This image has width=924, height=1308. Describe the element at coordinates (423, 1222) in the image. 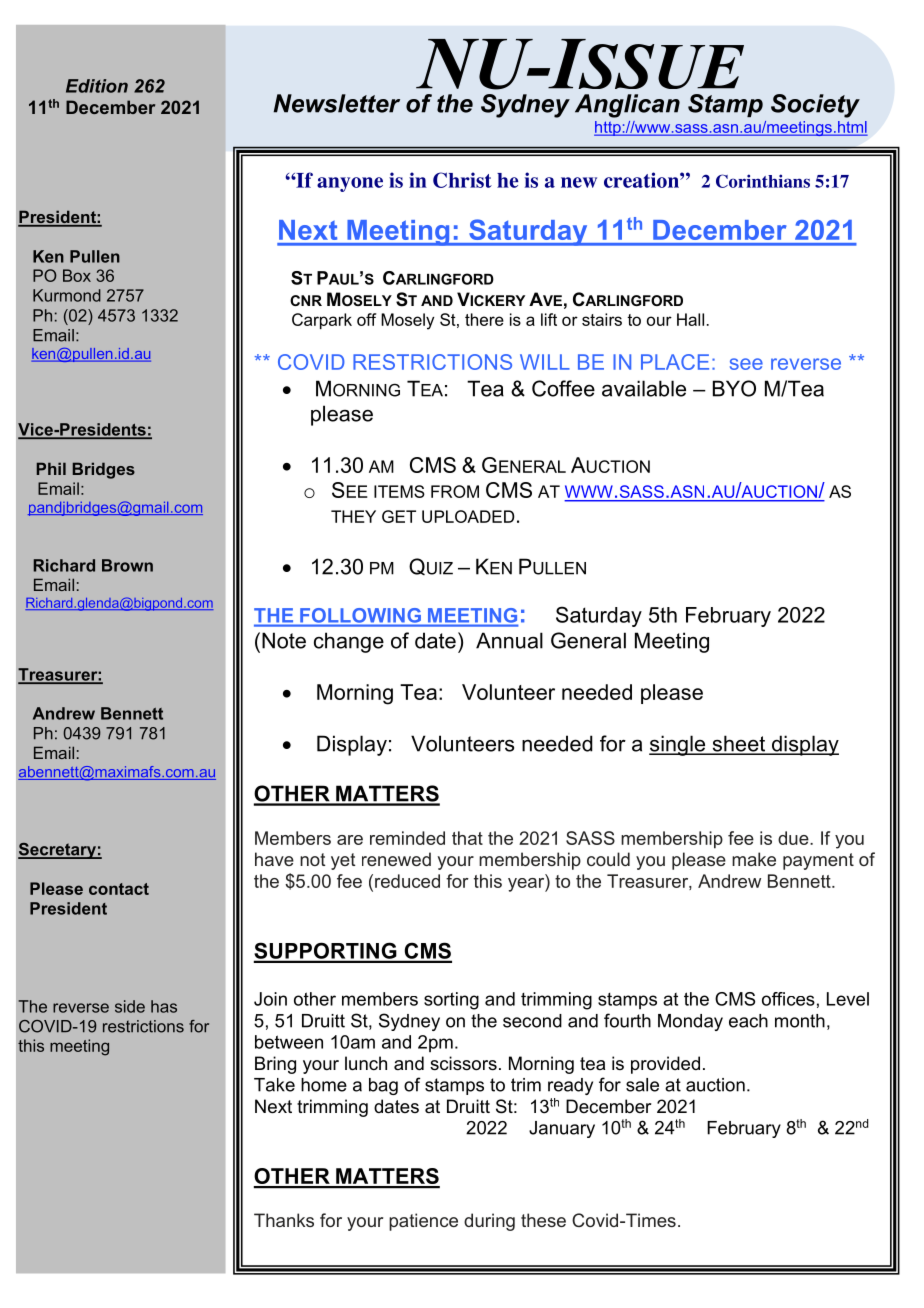

I see `patience` at that location.
